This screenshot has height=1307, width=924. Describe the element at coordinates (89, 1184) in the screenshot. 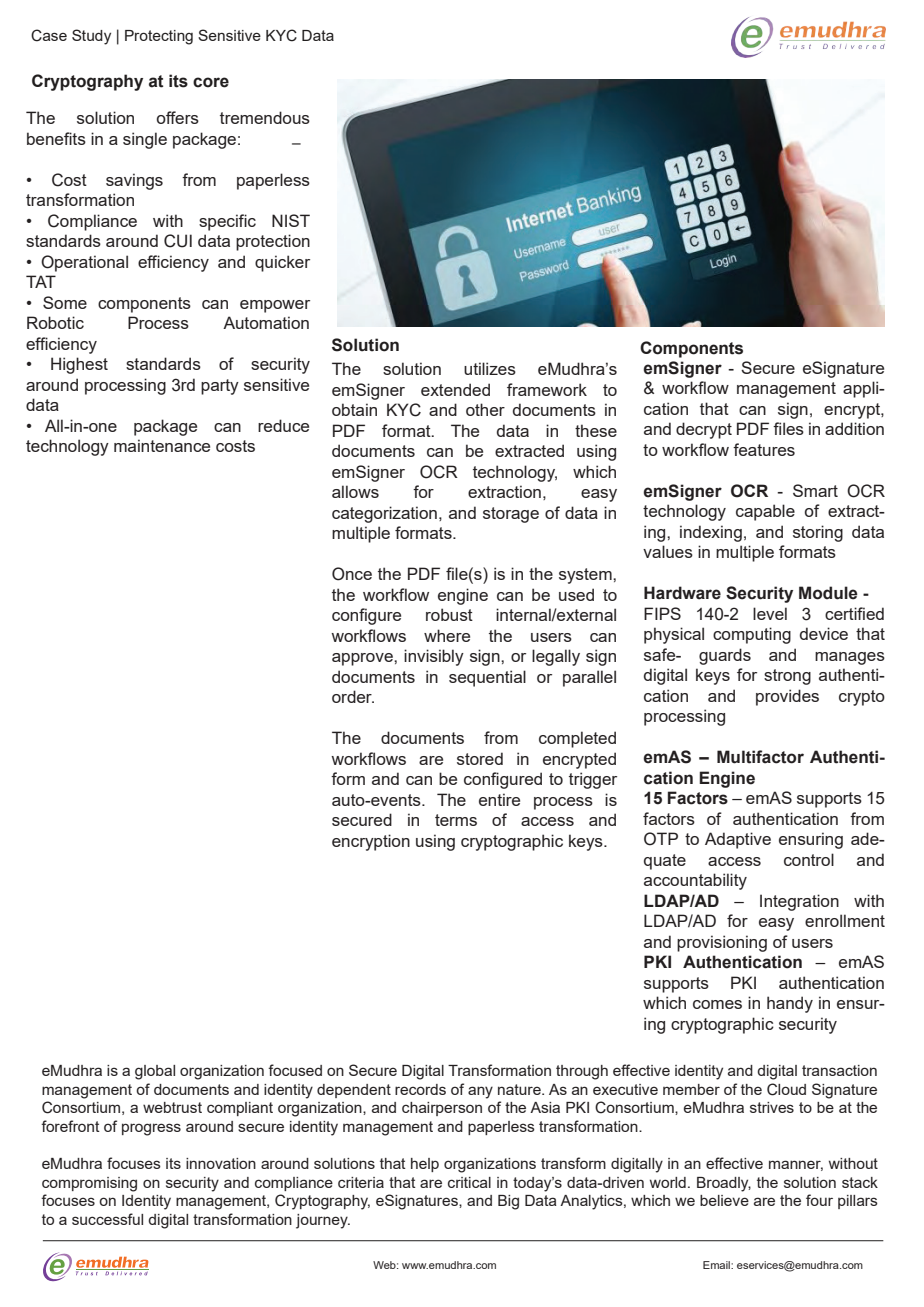

I see `compromising` at that location.
